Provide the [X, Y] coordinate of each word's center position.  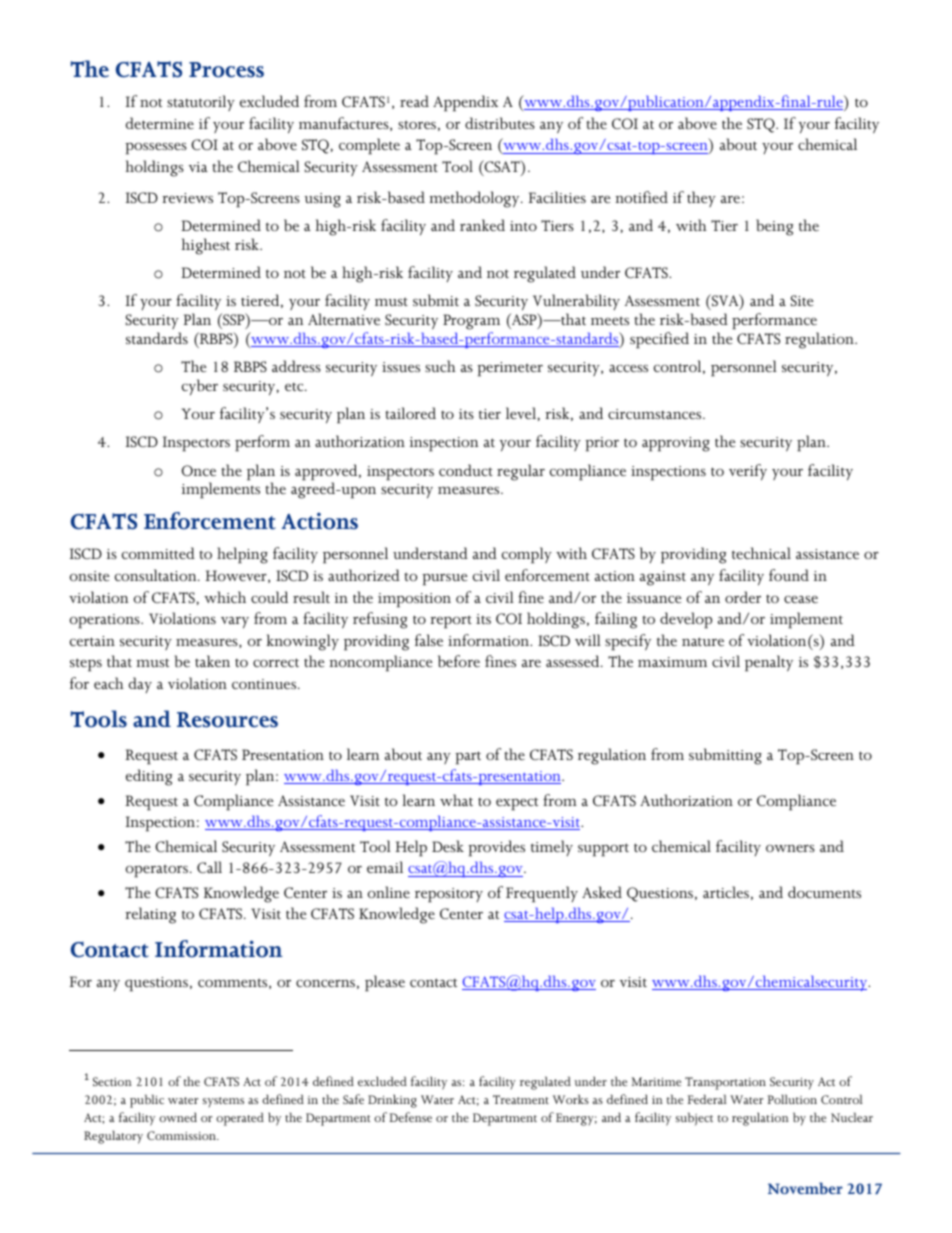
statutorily [201, 103]
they [701, 199]
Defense [410, 1117]
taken [212, 661]
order [743, 597]
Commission [182, 1135]
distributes [500, 123]
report [451, 622]
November [805, 1188]
